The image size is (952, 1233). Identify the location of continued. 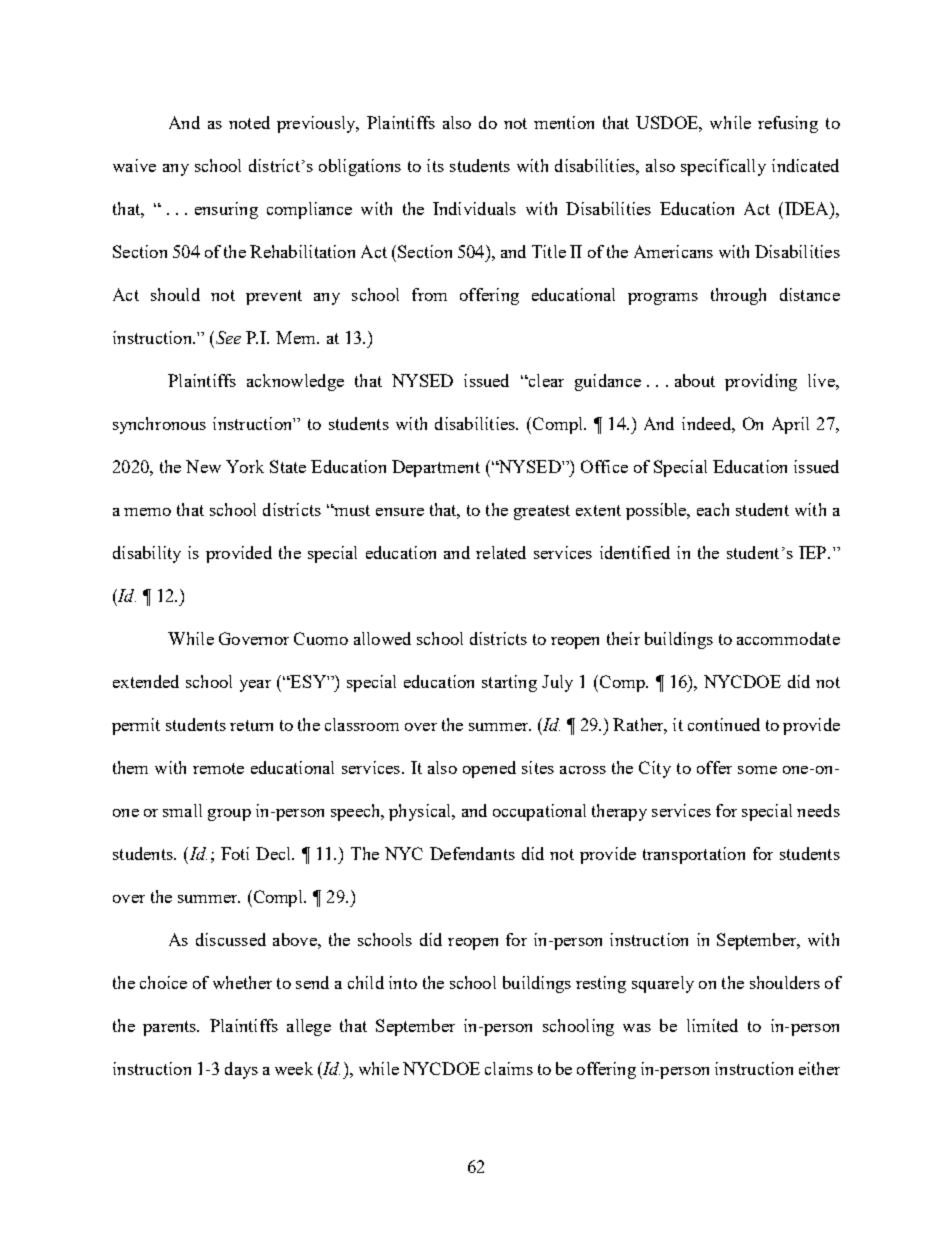
(724, 724).
